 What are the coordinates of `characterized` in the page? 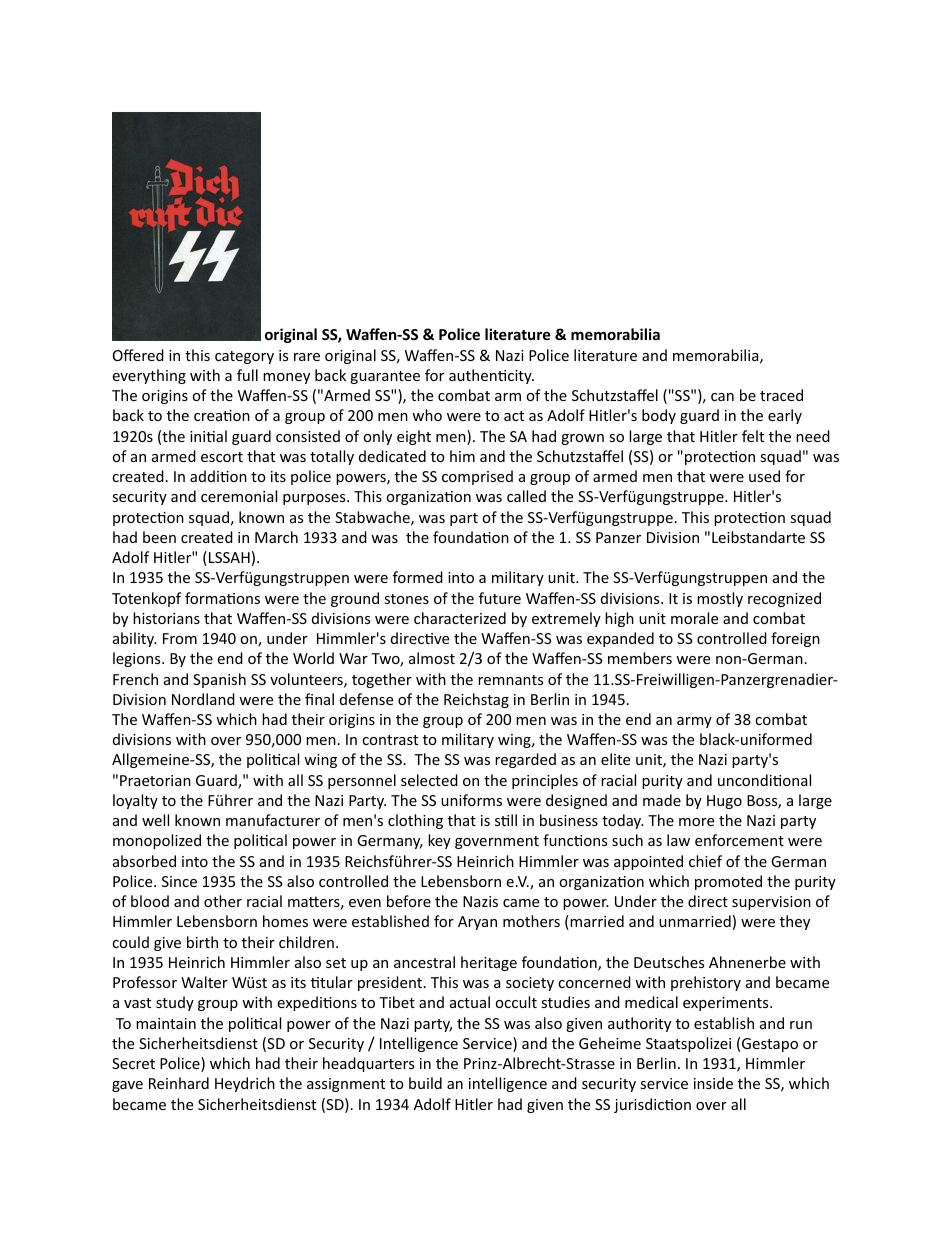 It's located at (460, 618).
